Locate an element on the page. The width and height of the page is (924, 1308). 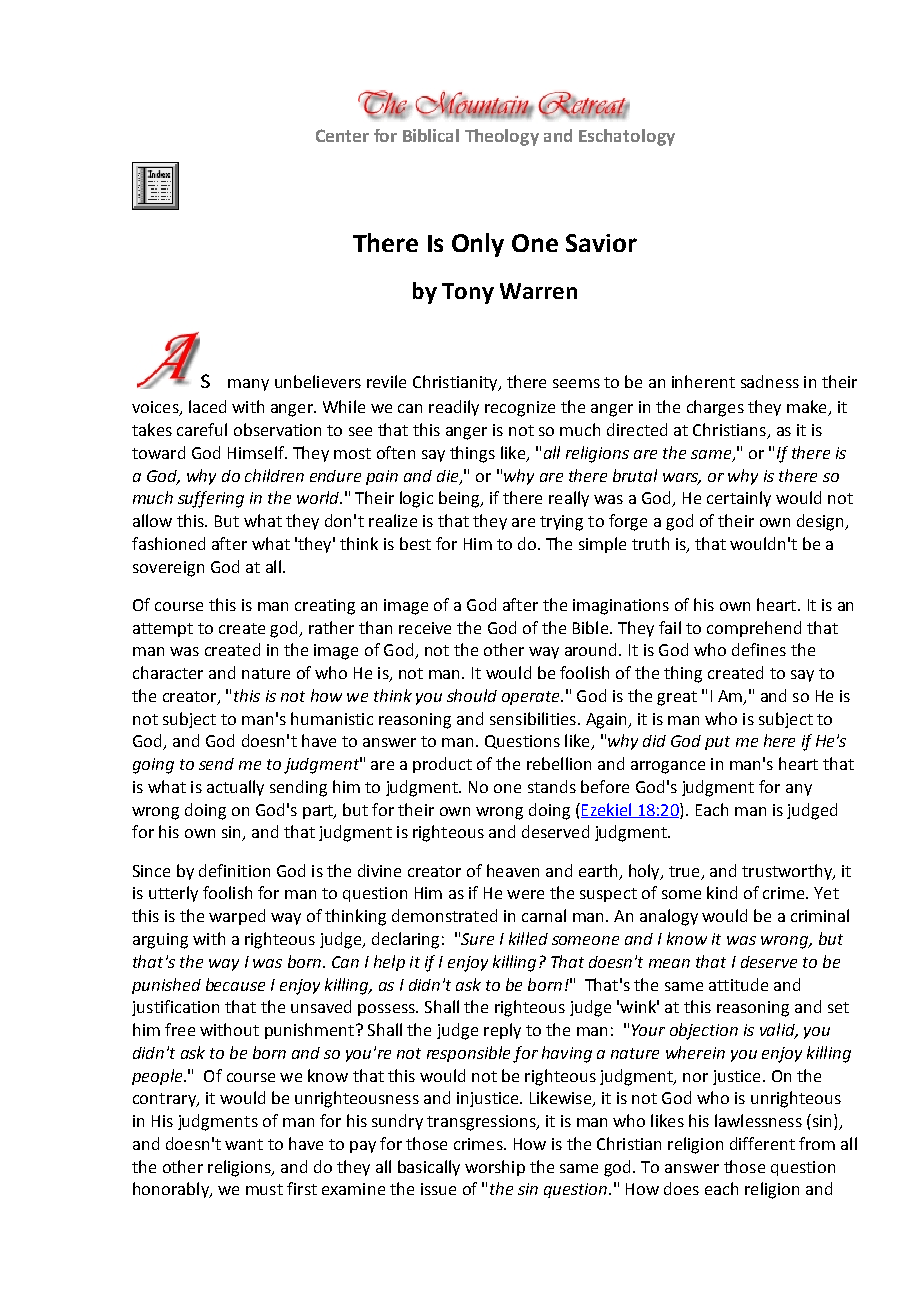
suffering is located at coordinates (211, 499).
